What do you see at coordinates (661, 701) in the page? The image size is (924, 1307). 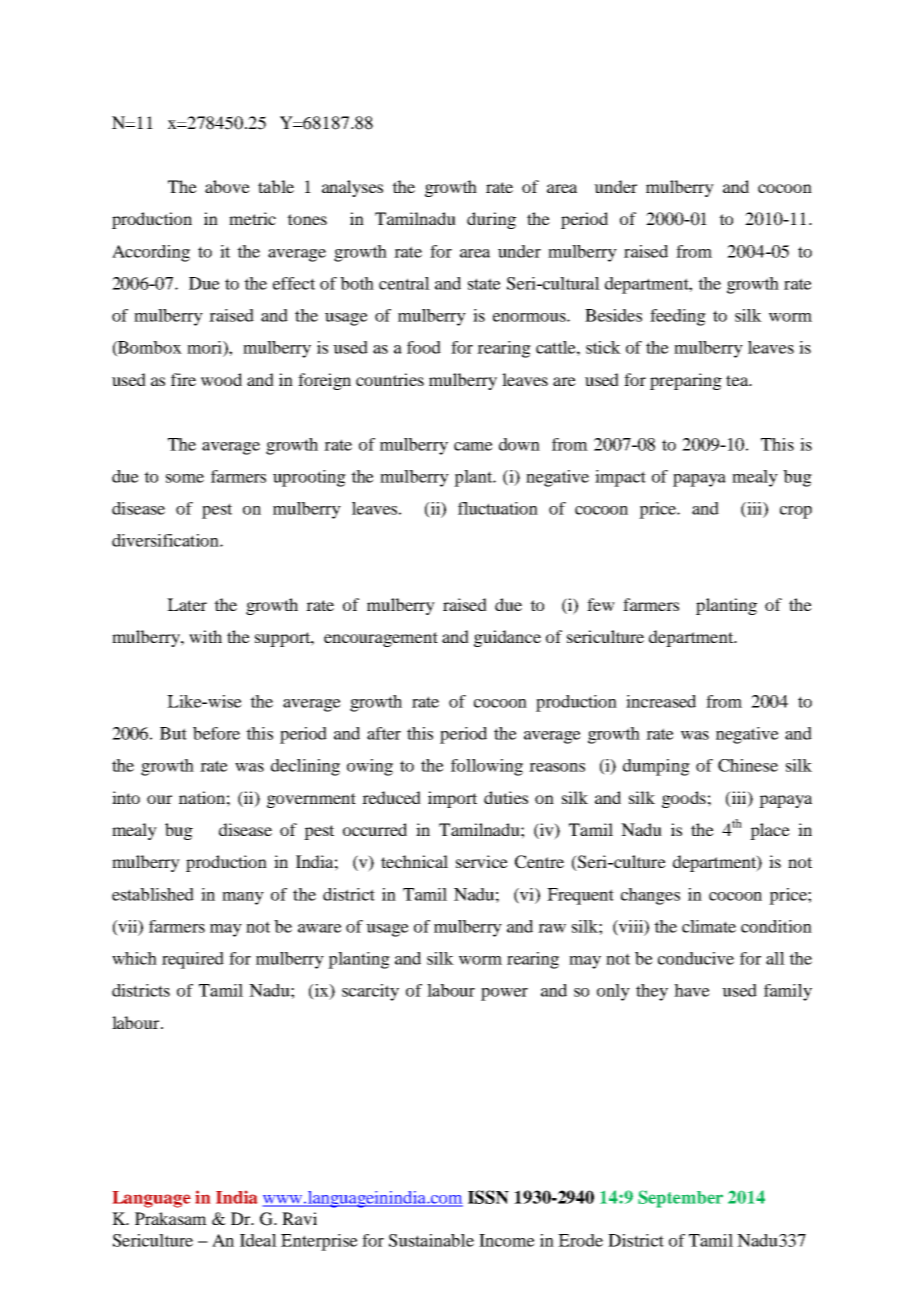 I see `increased` at bounding box center [661, 701].
